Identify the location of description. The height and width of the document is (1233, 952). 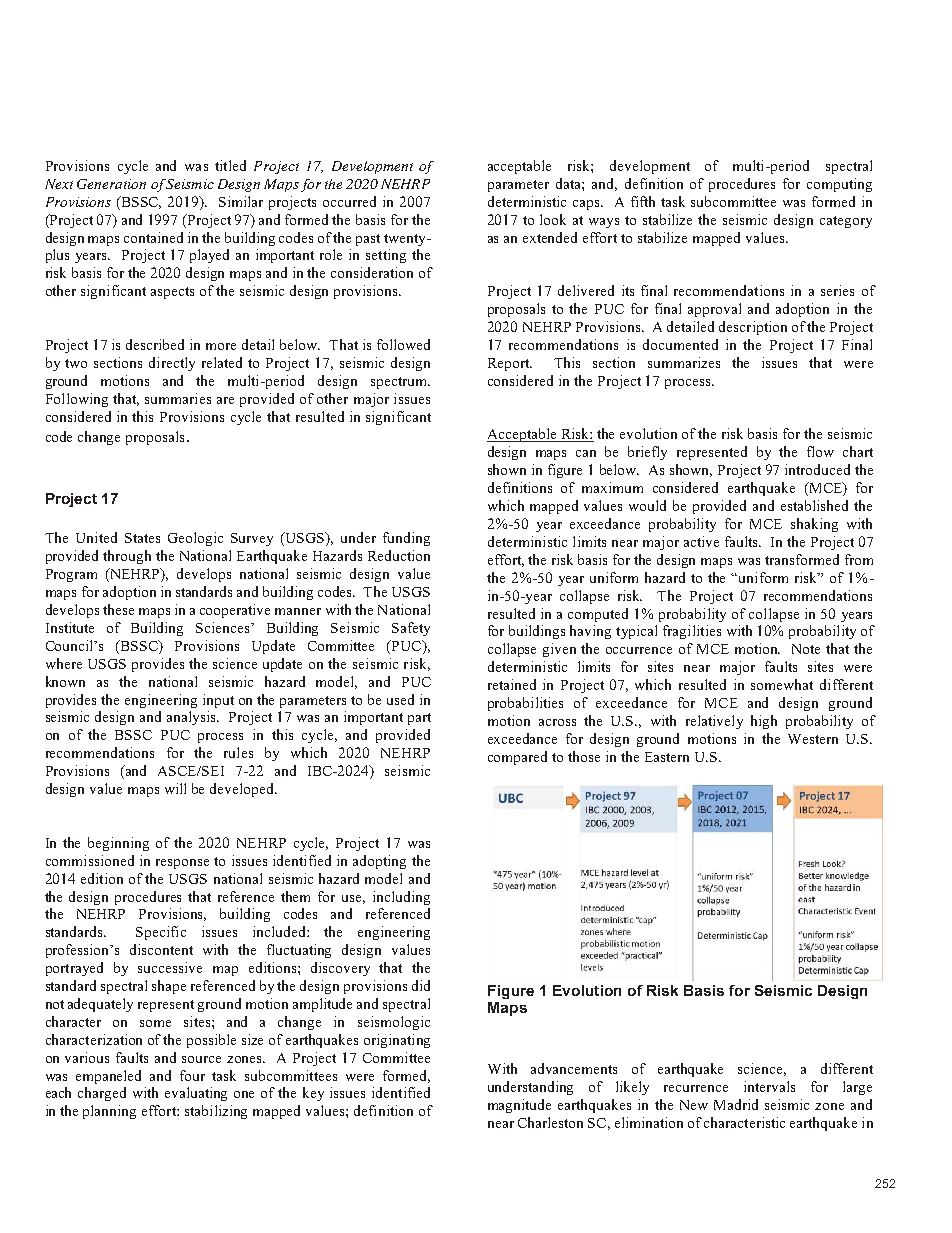
(753, 328).
